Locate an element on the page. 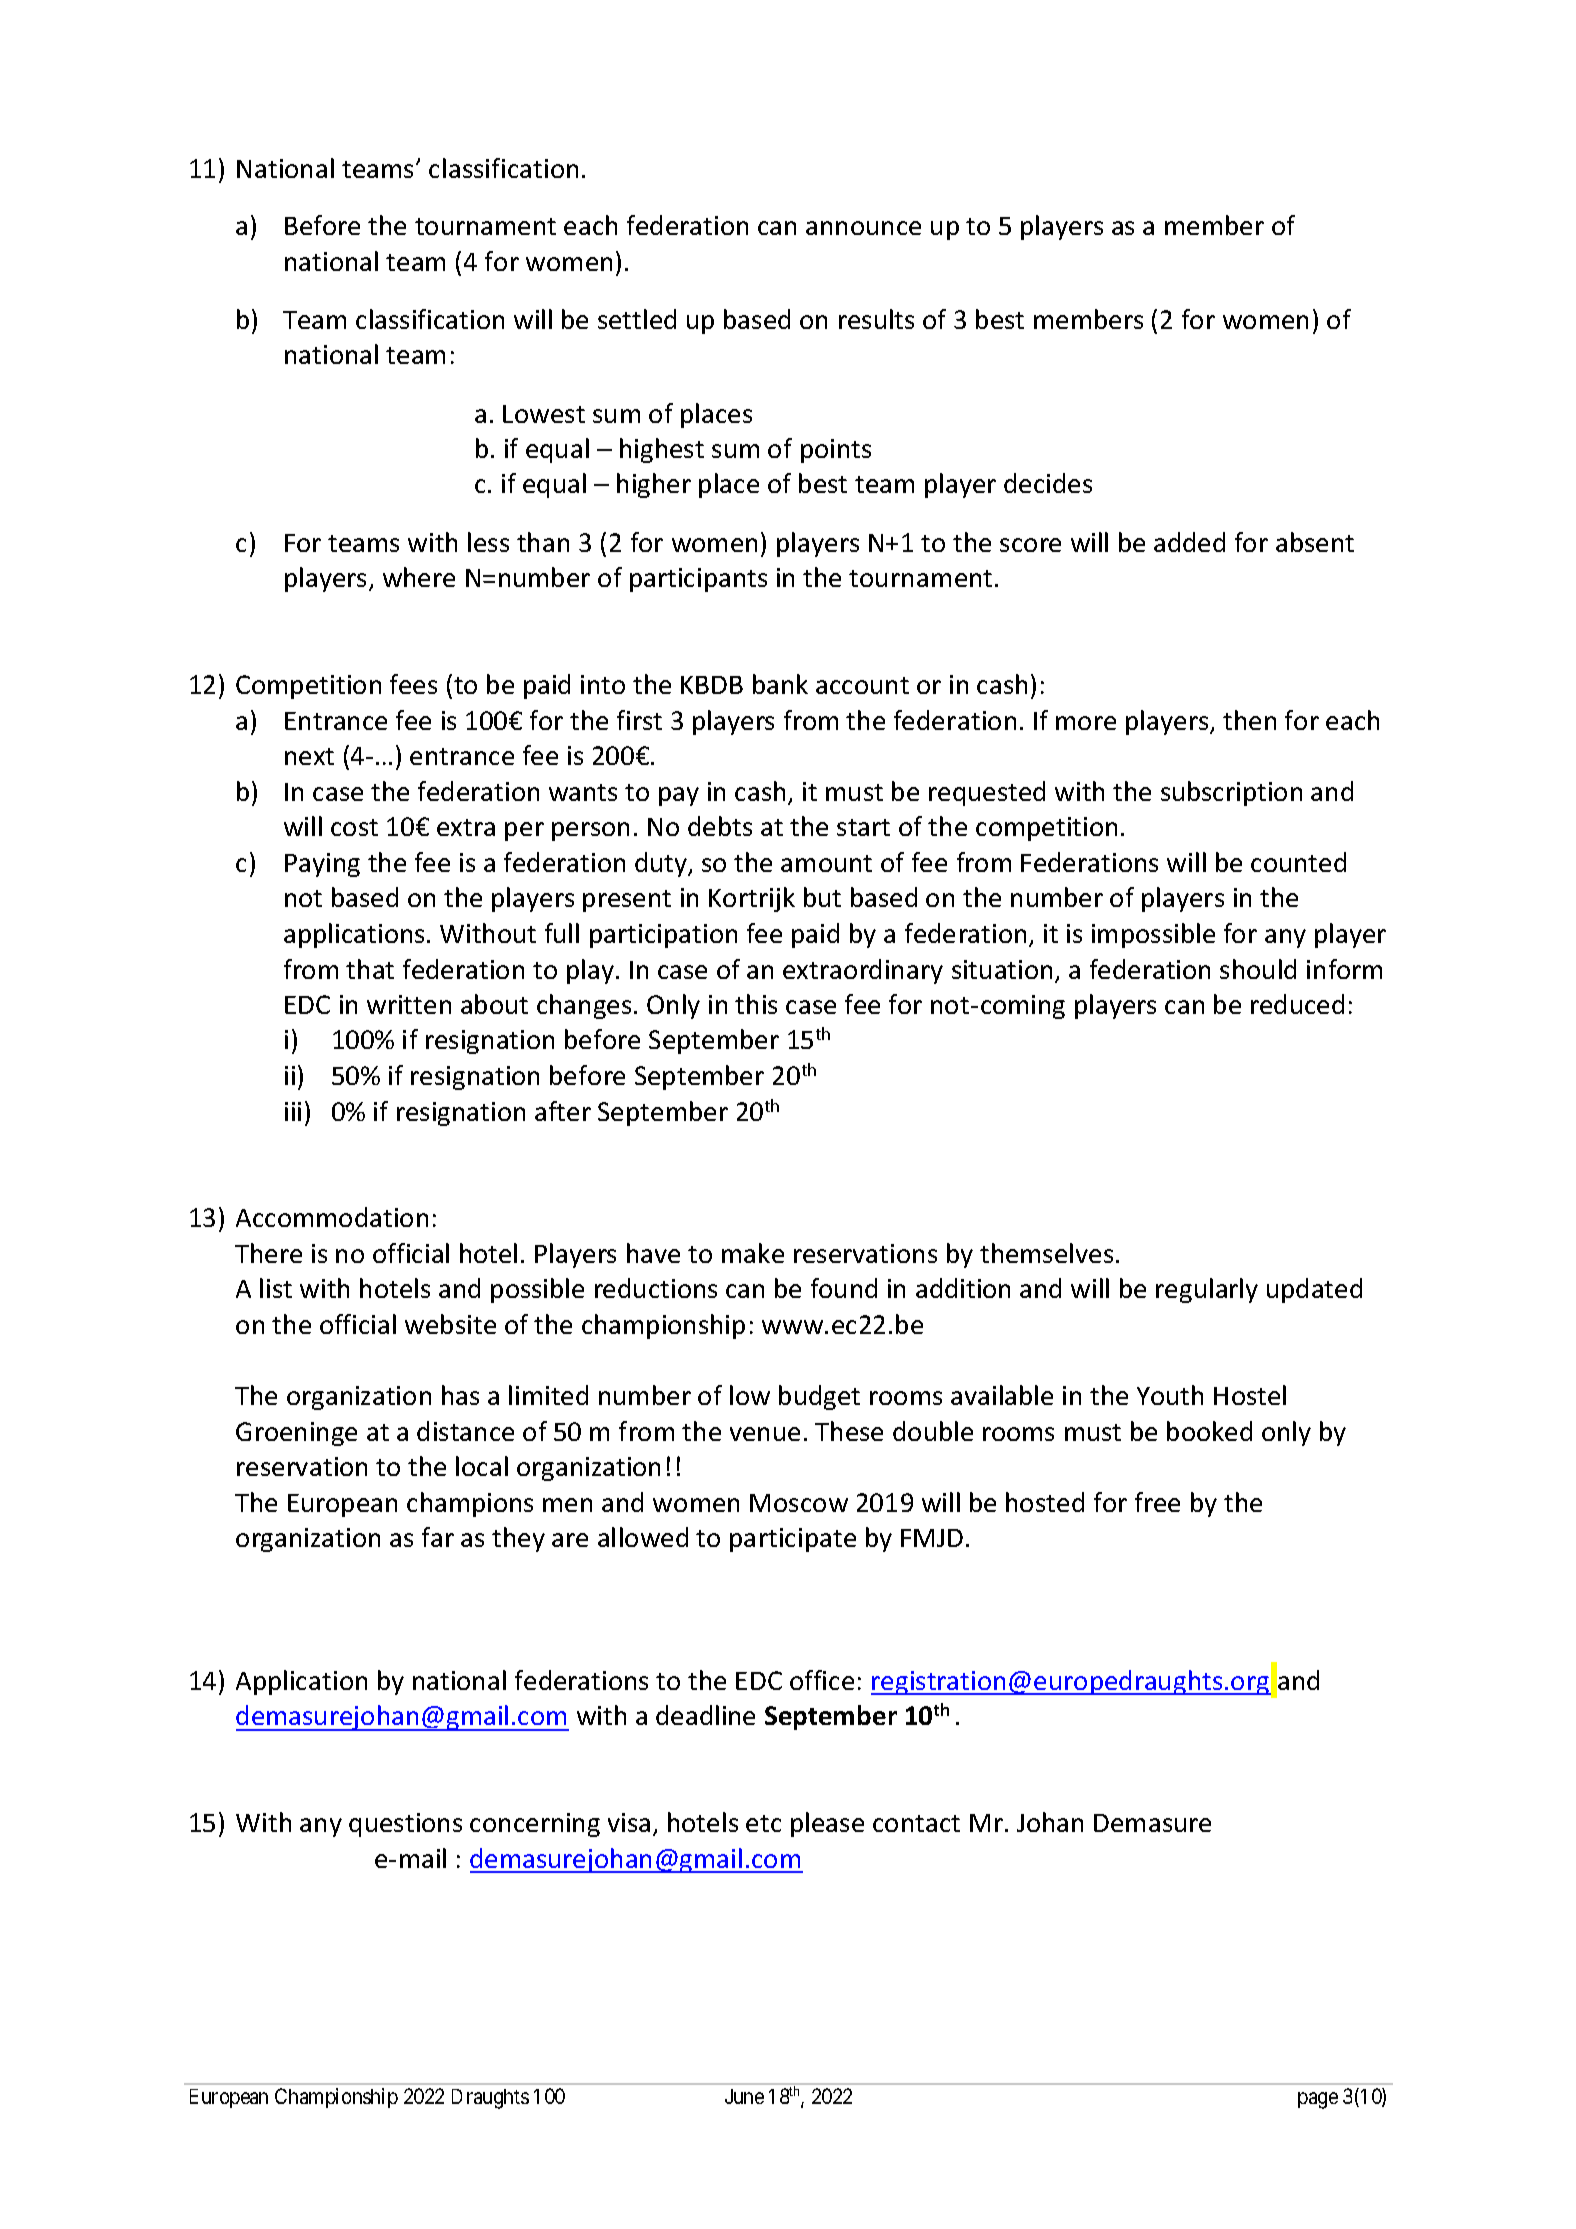 The image size is (1576, 2229). decides is located at coordinates (1048, 483).
